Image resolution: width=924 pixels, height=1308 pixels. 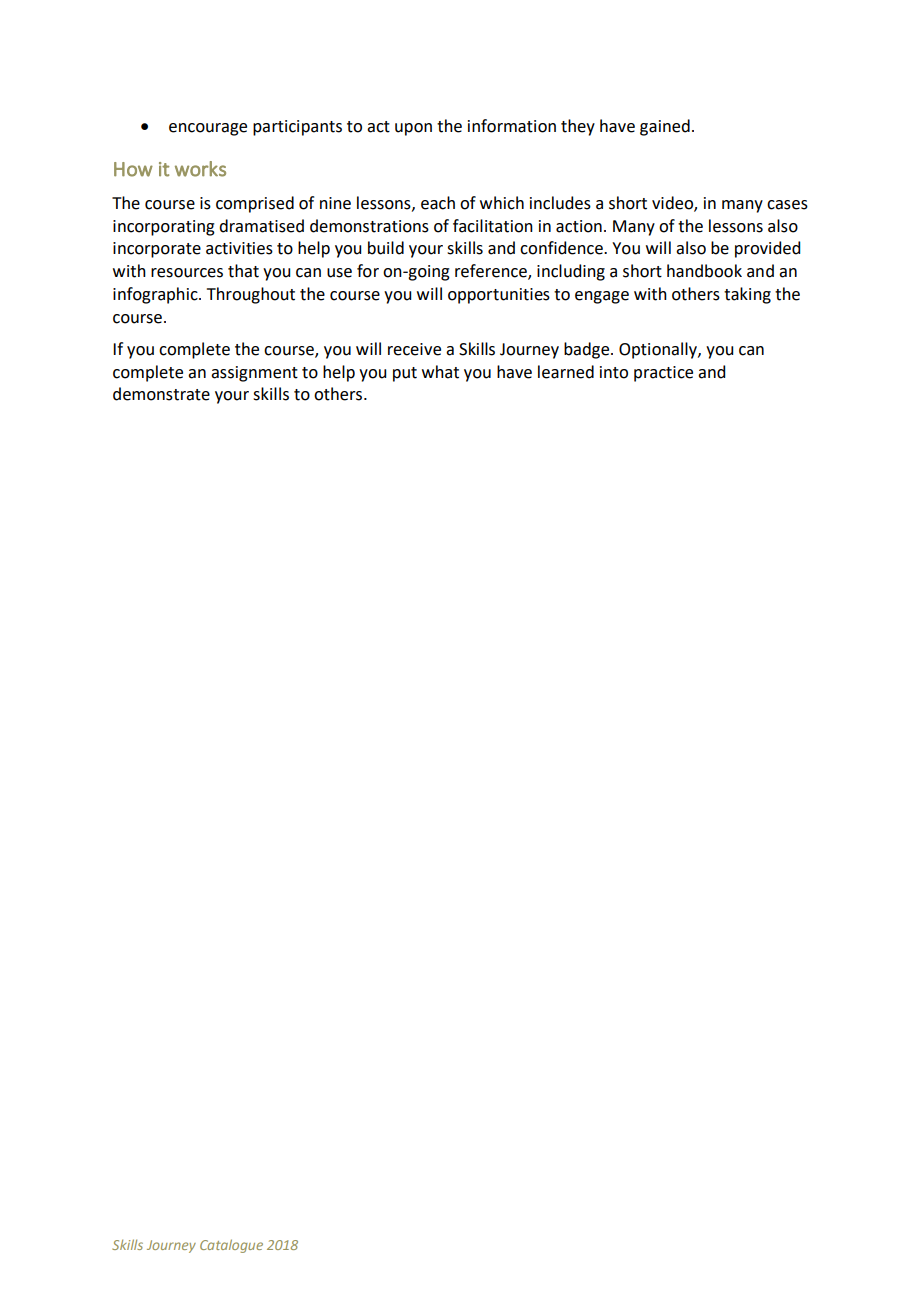 I want to click on demonstrate, so click(x=161, y=394).
